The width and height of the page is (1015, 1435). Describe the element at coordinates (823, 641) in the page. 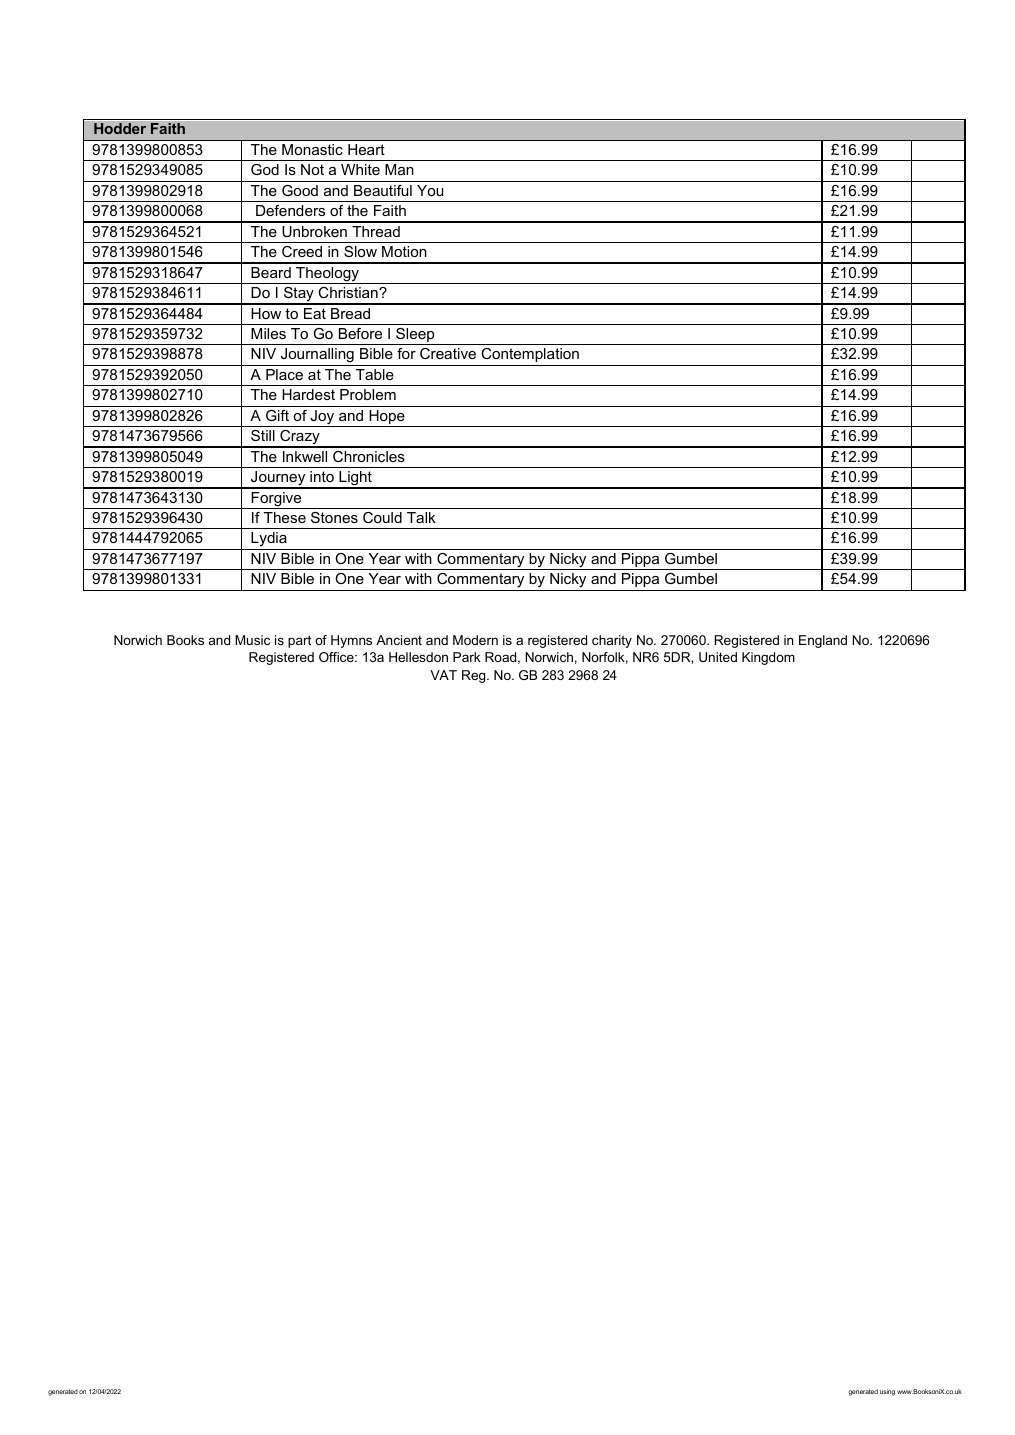

I see `England` at that location.
